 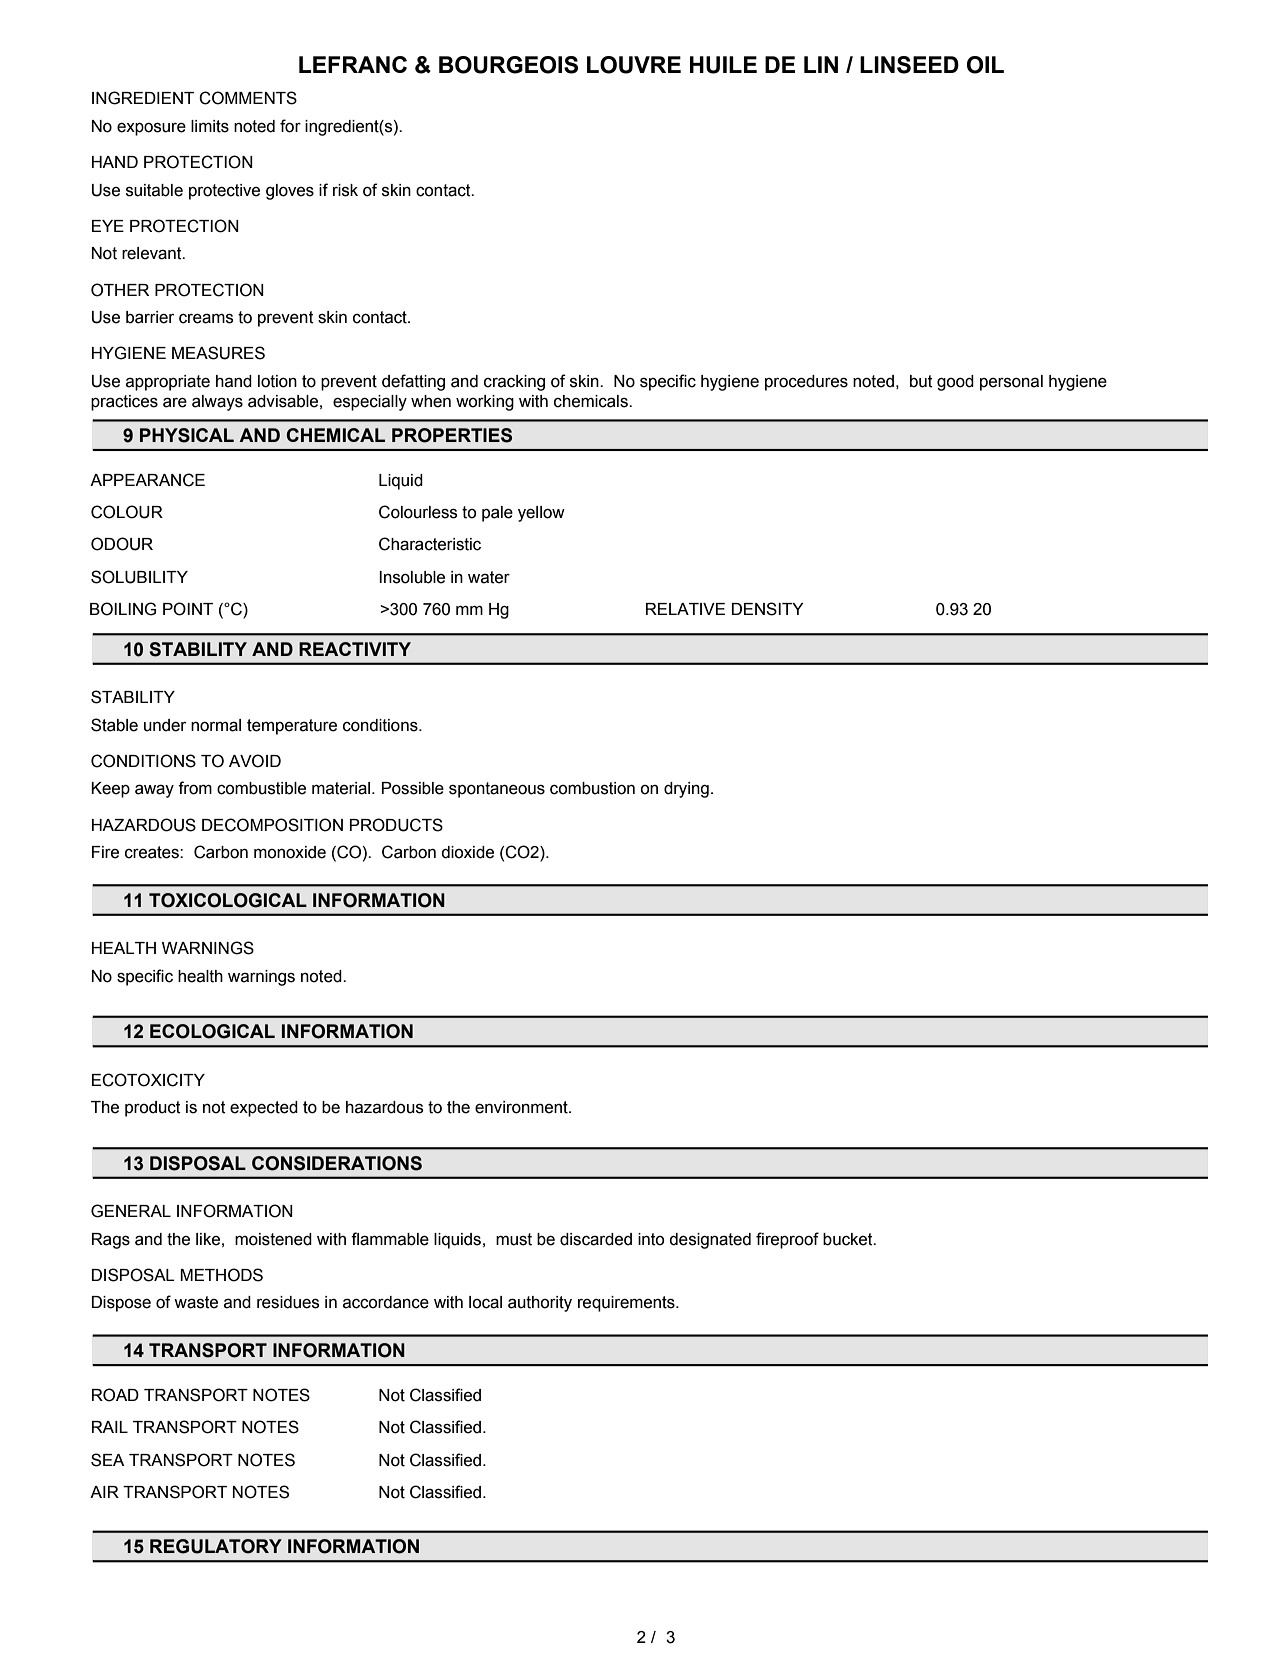 What do you see at coordinates (508, 65) in the image?
I see `BOURGEOIS` at bounding box center [508, 65].
